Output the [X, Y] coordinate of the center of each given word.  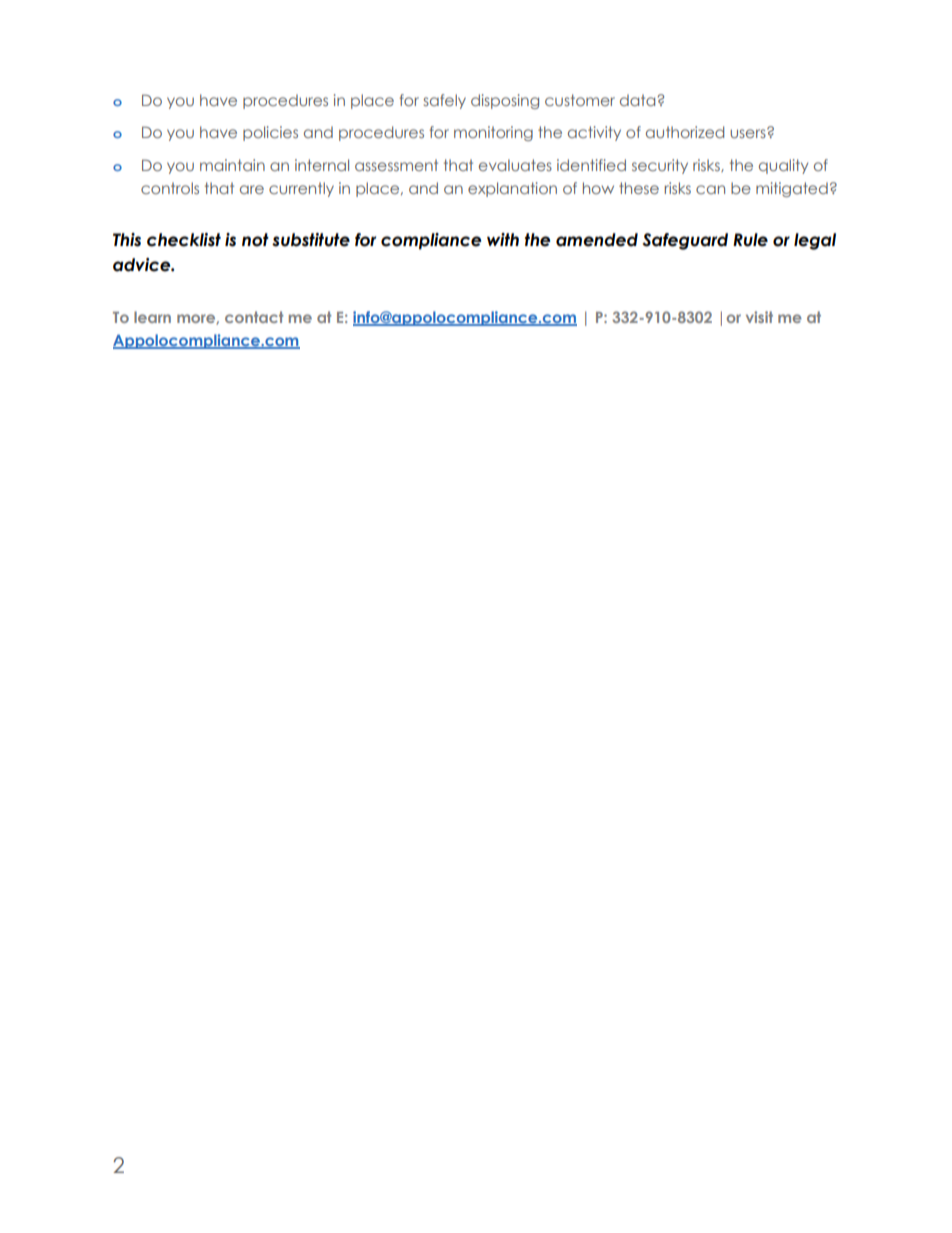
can [710, 189]
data [639, 100]
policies [270, 133]
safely [445, 101]
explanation [512, 189]
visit [759, 317]
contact [254, 317]
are [252, 189]
